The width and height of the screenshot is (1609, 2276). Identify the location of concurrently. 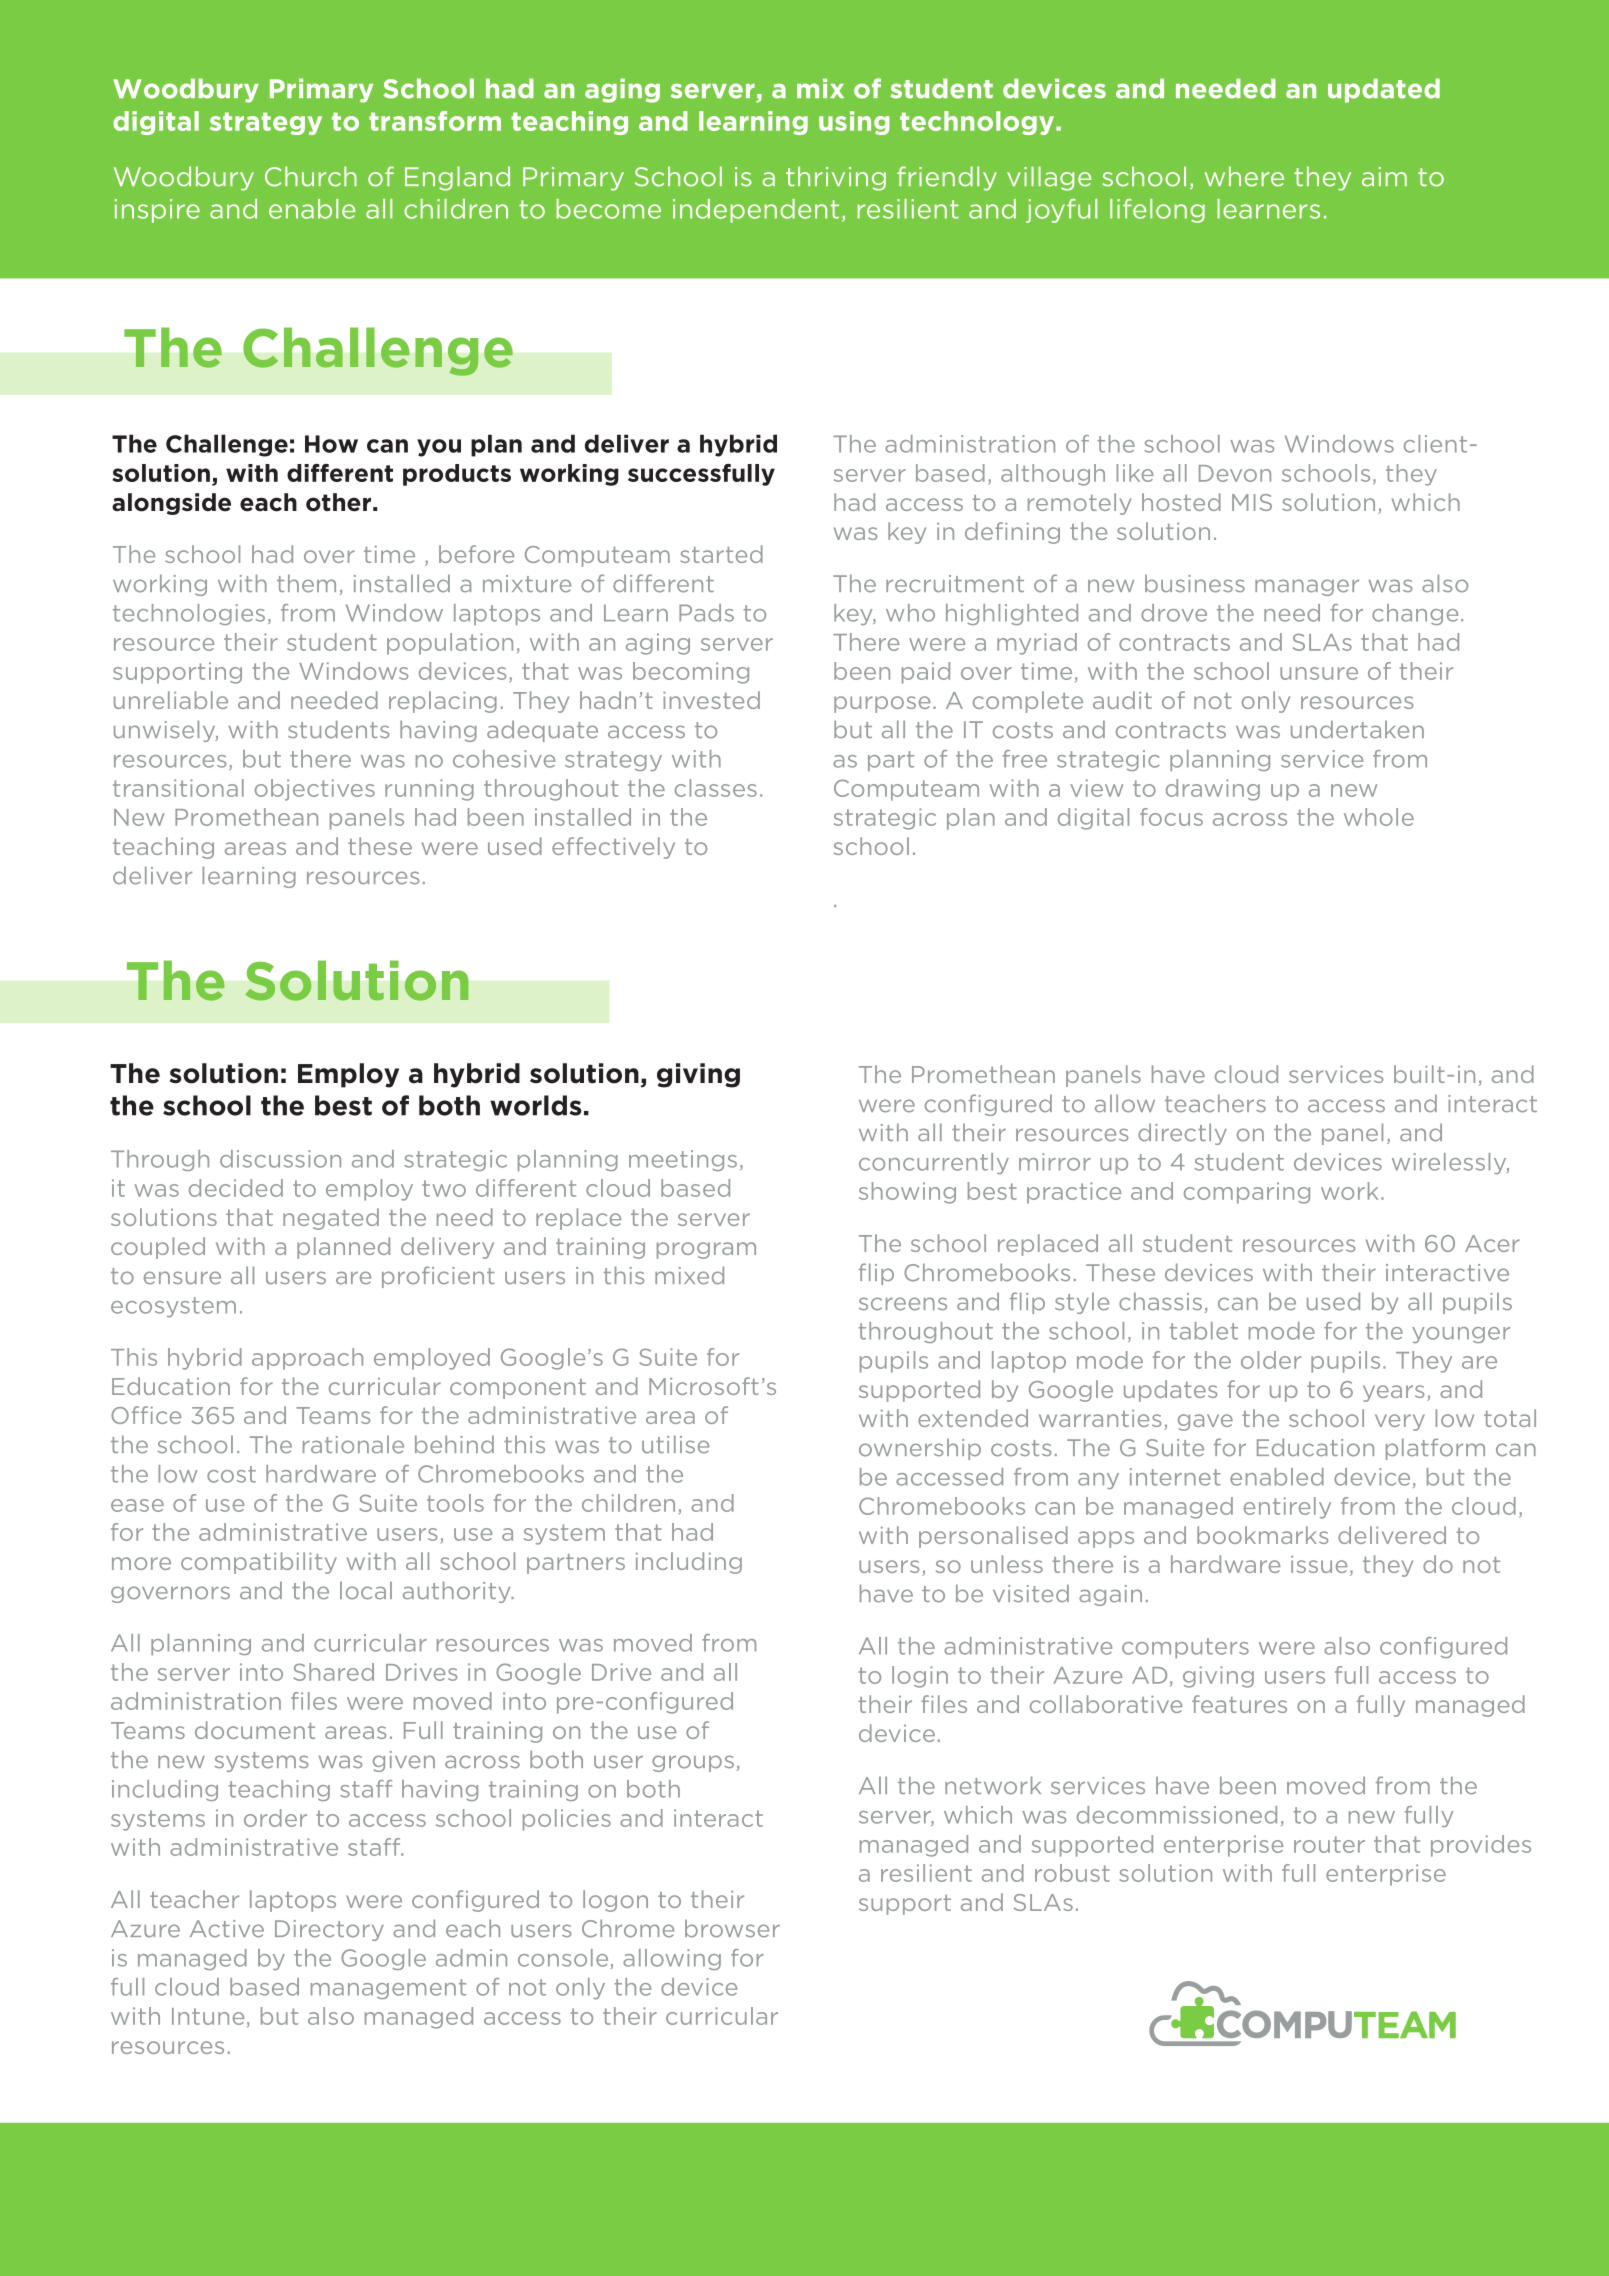
(934, 1163).
